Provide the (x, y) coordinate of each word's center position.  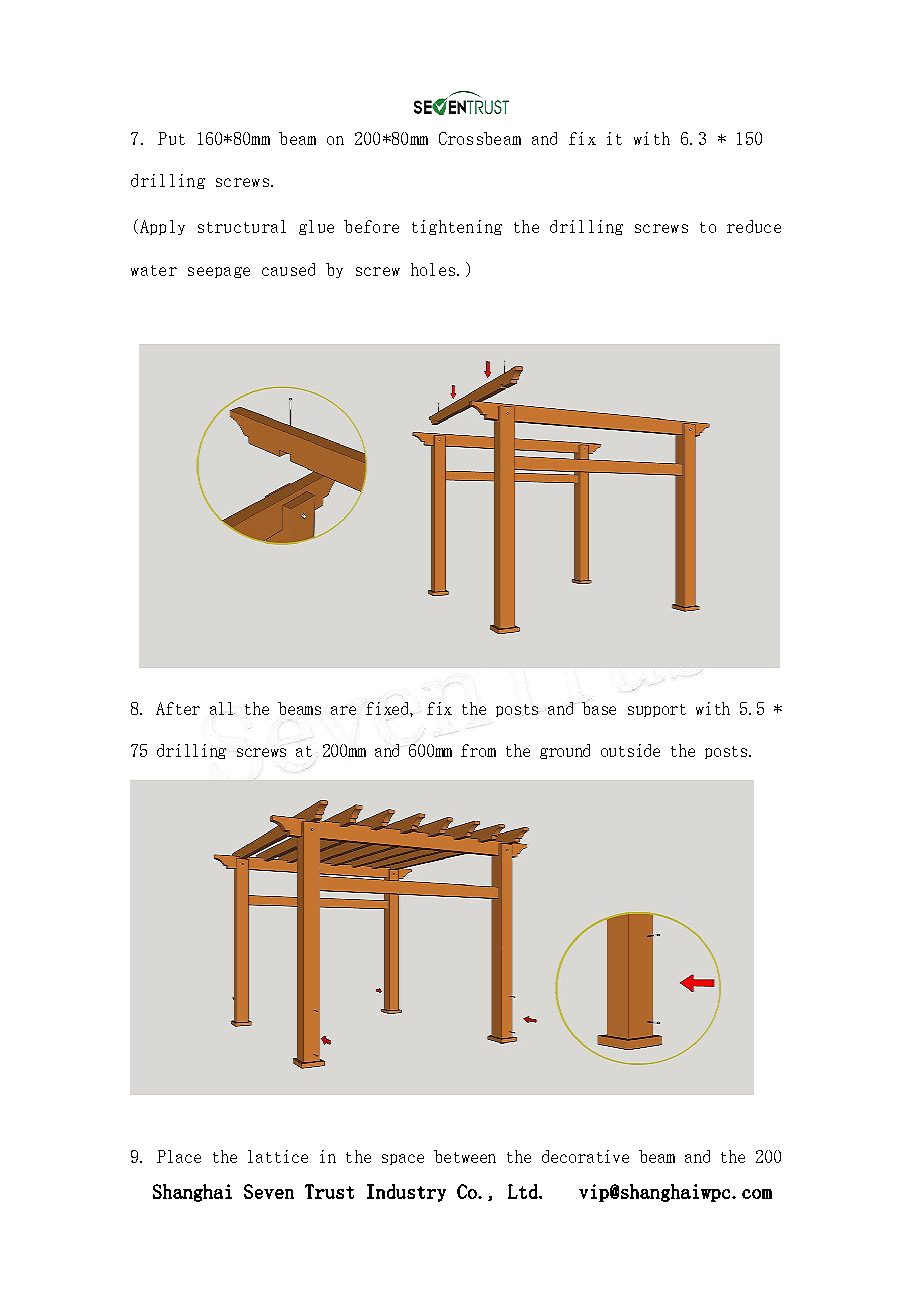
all (221, 708)
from (478, 750)
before (371, 226)
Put (171, 138)
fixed (388, 708)
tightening (457, 227)
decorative (585, 1156)
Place (179, 1156)
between (465, 1156)
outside (630, 750)
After (178, 708)
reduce (754, 226)
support (657, 710)
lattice (278, 1156)
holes (433, 269)
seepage (219, 272)
